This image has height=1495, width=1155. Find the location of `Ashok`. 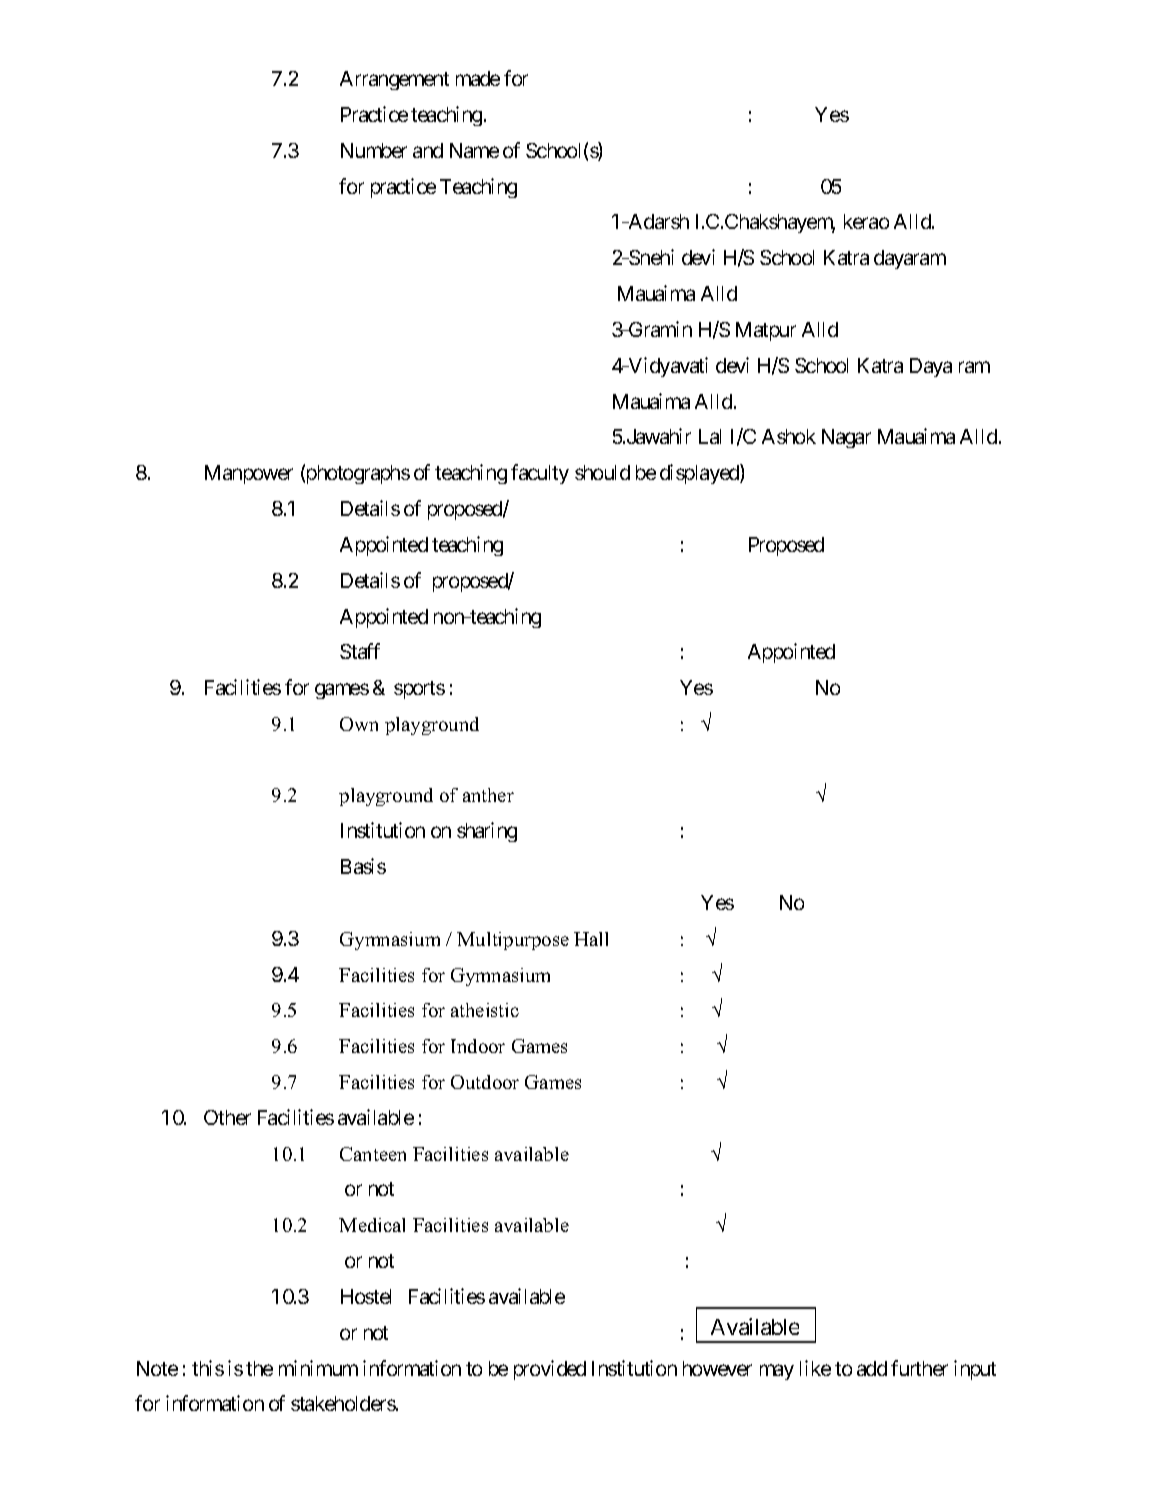

Ashok is located at coordinates (789, 436).
